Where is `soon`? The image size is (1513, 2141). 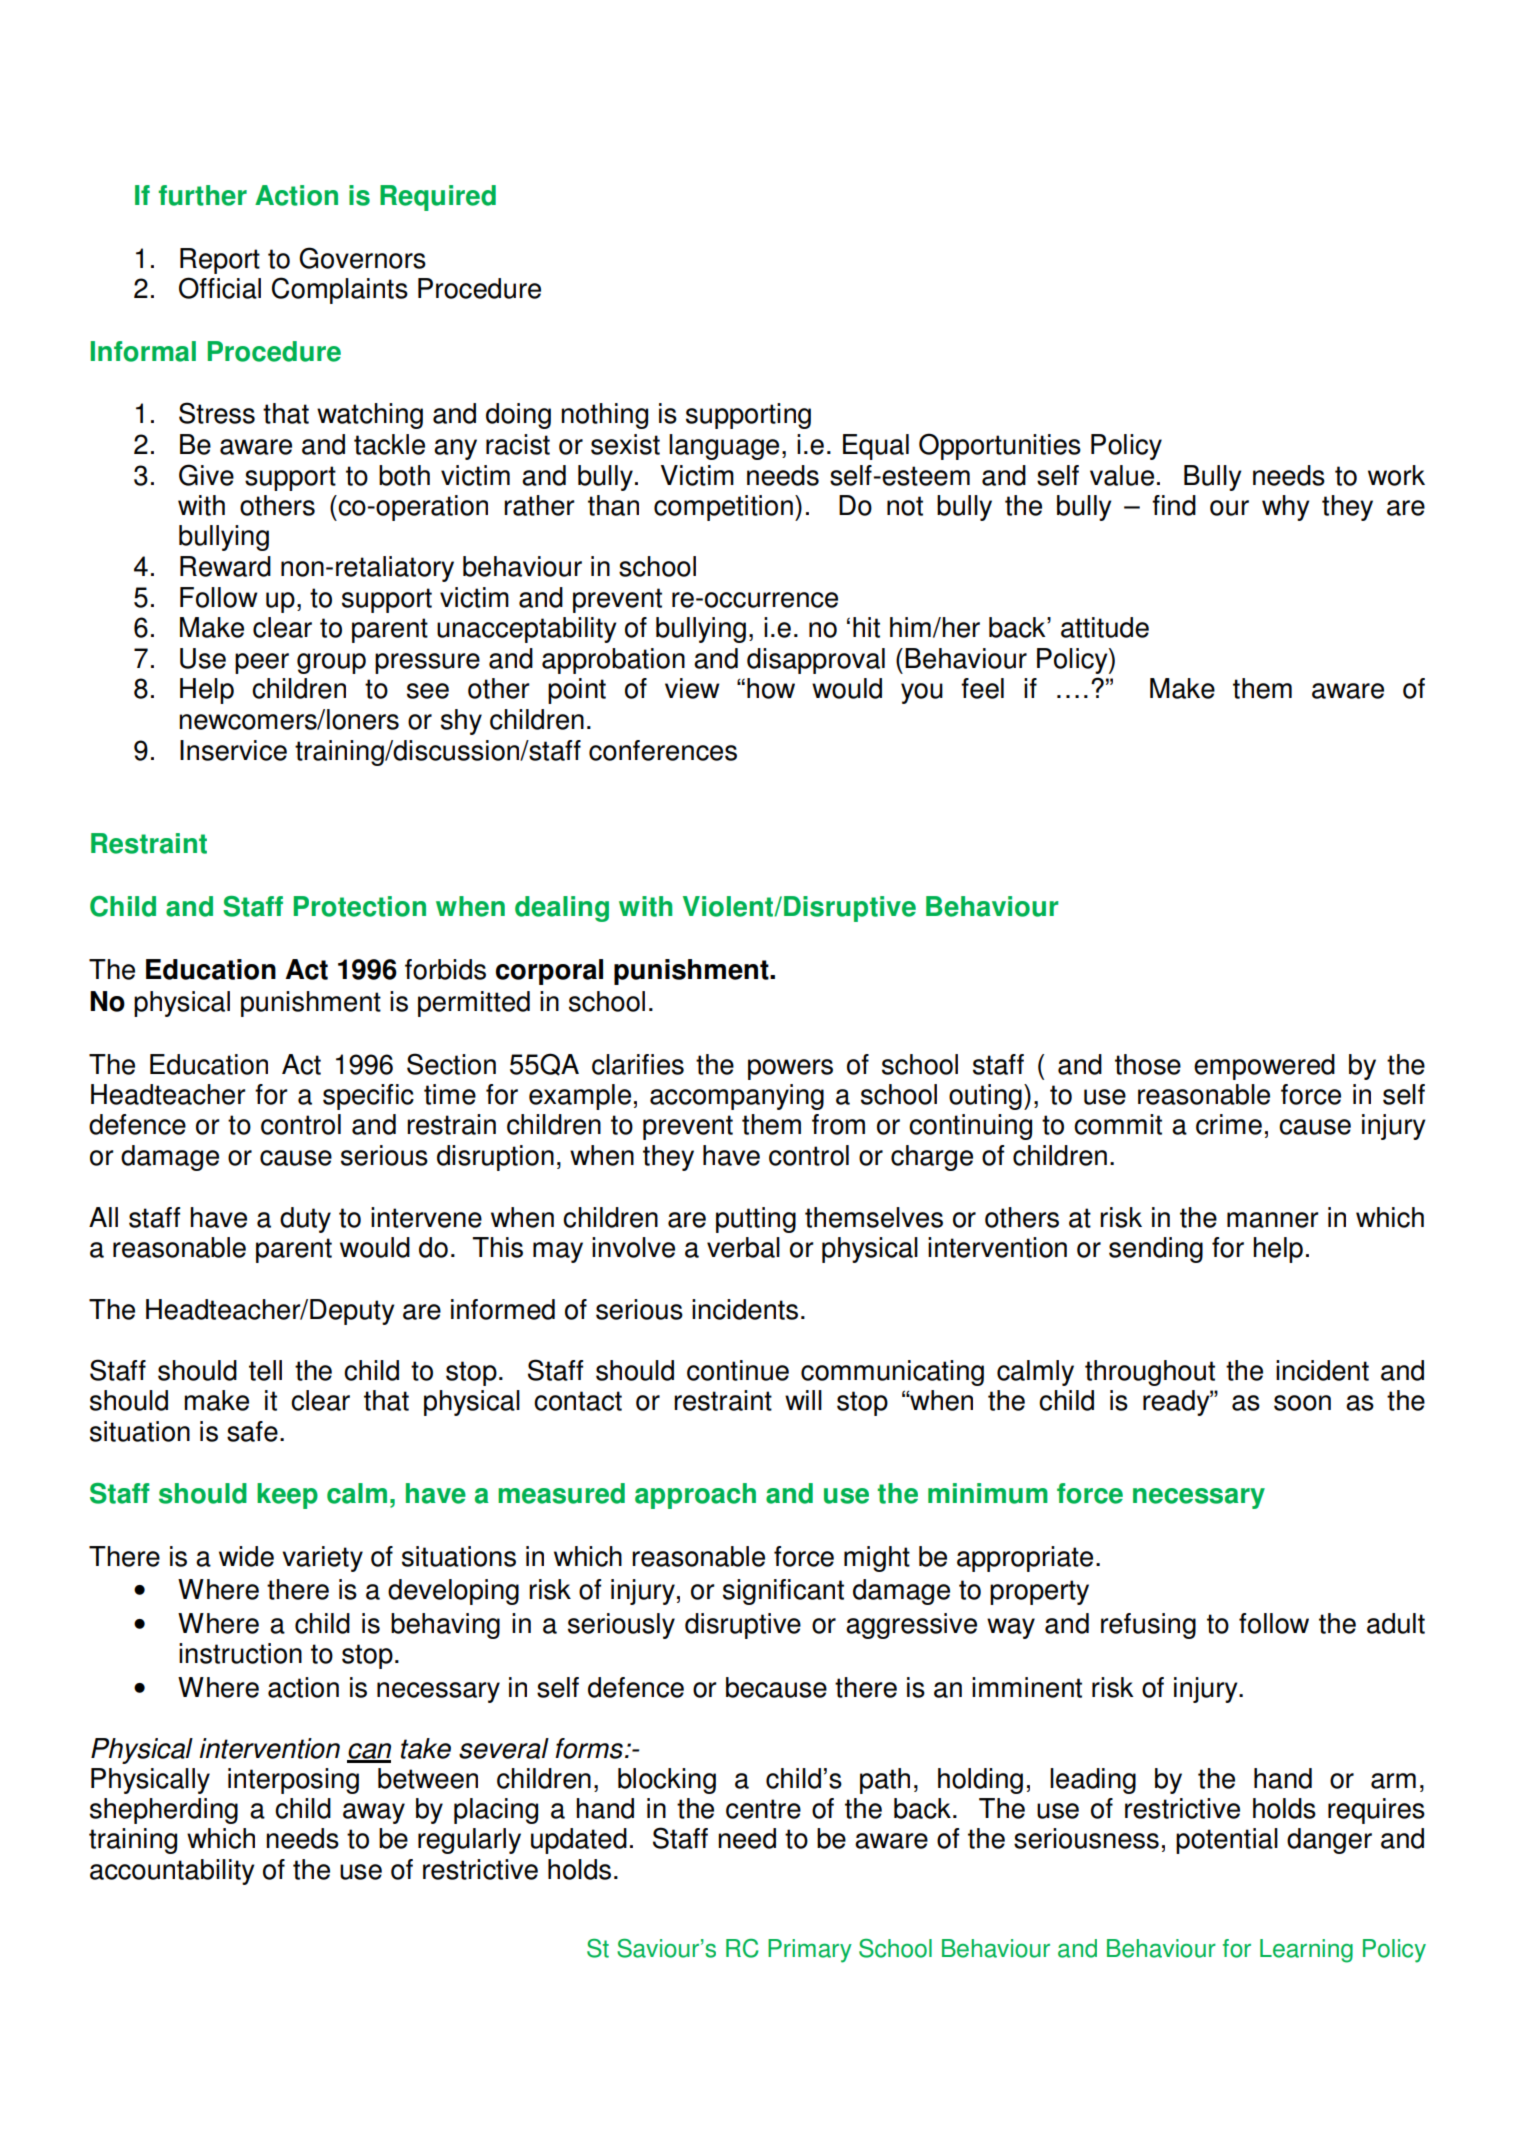
soon is located at coordinates (1302, 1403).
